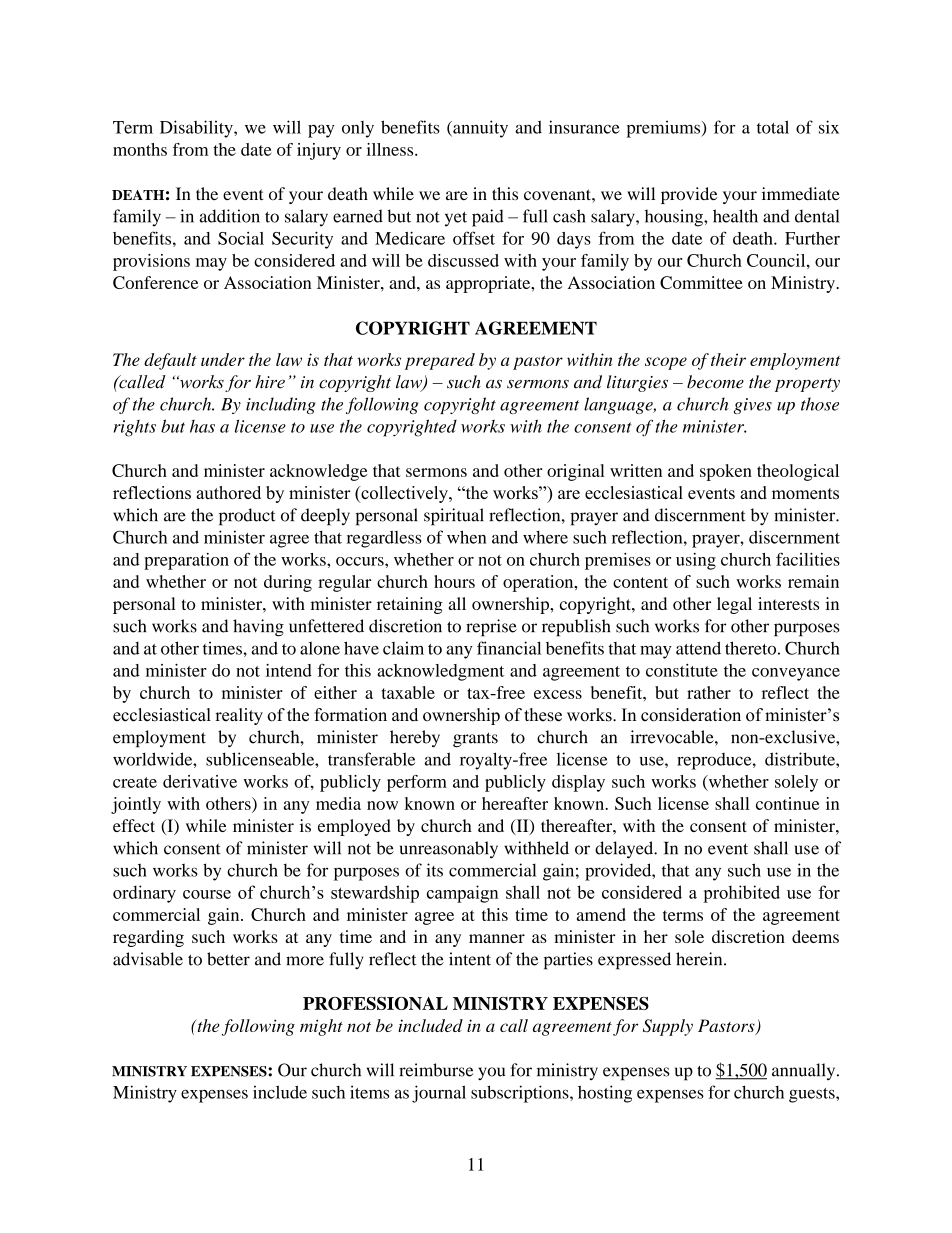 This document has height=1233, width=952. Describe the element at coordinates (321, 1027) in the document. I see `might` at that location.
